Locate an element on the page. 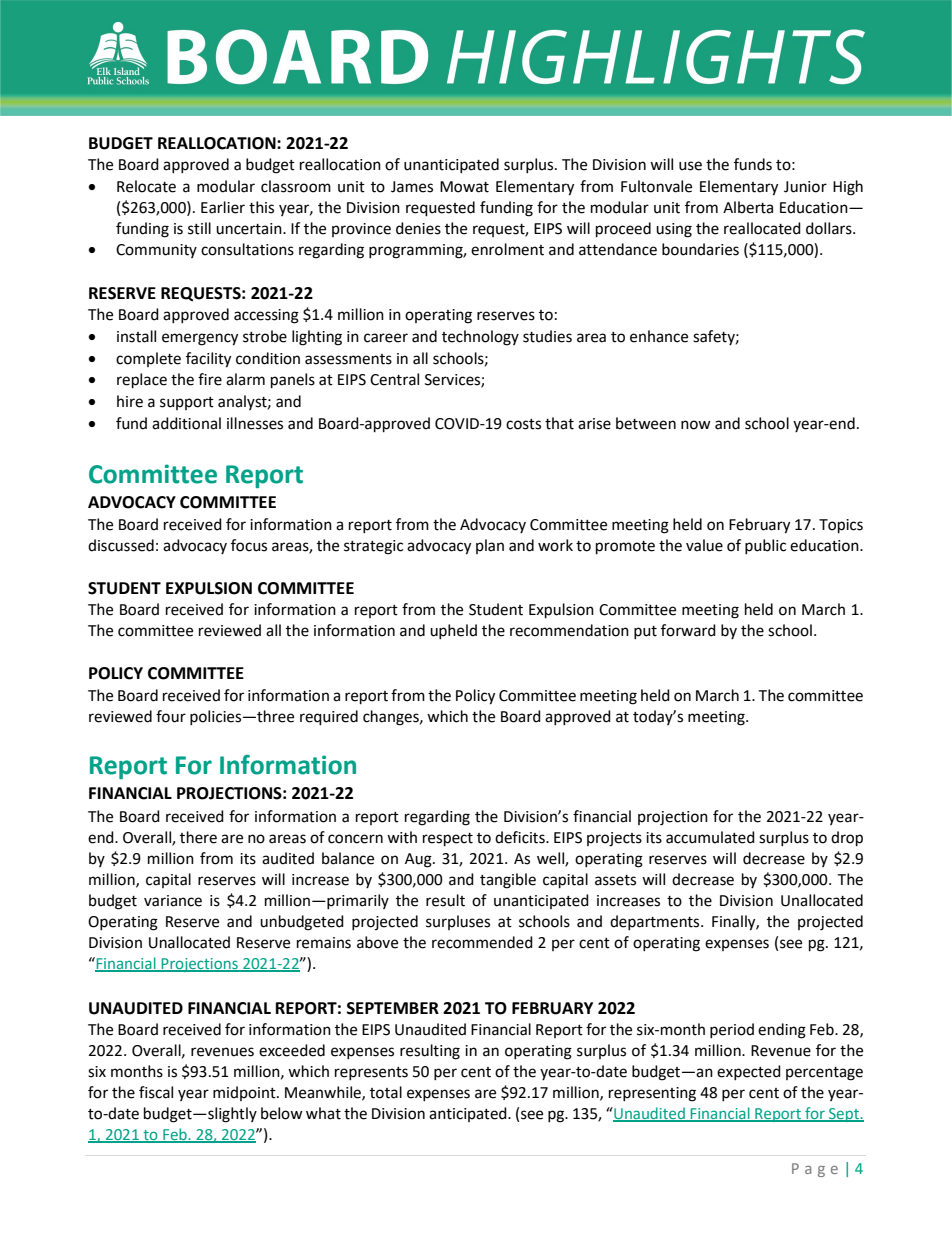 The image size is (952, 1233). additional is located at coordinates (186, 423).
